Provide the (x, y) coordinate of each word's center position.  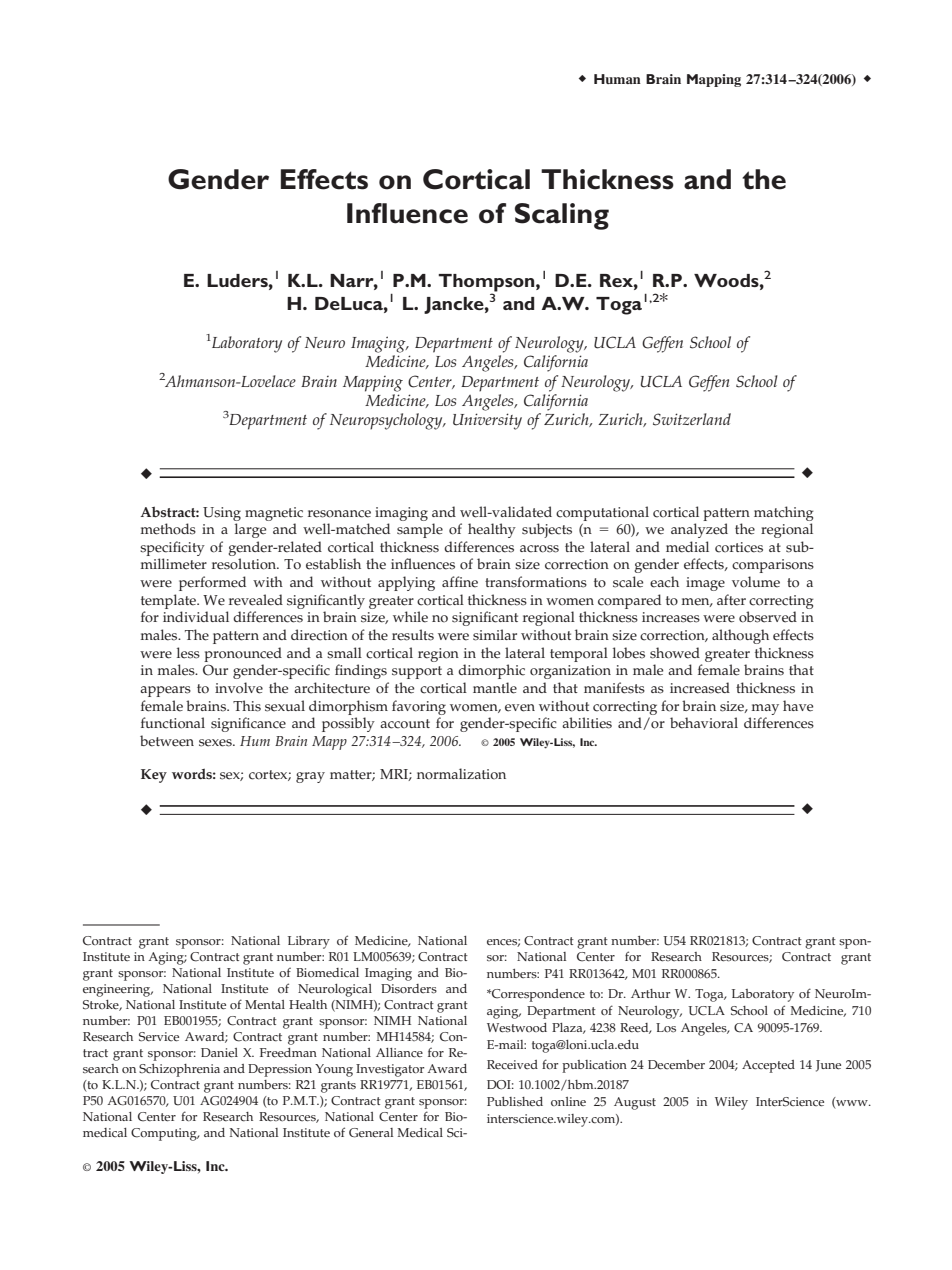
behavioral (704, 723)
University (487, 421)
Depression (280, 1070)
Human (617, 79)
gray (310, 777)
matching (784, 513)
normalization (461, 774)
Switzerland (692, 419)
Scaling (562, 216)
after (731, 600)
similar (495, 635)
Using (222, 514)
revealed (256, 600)
